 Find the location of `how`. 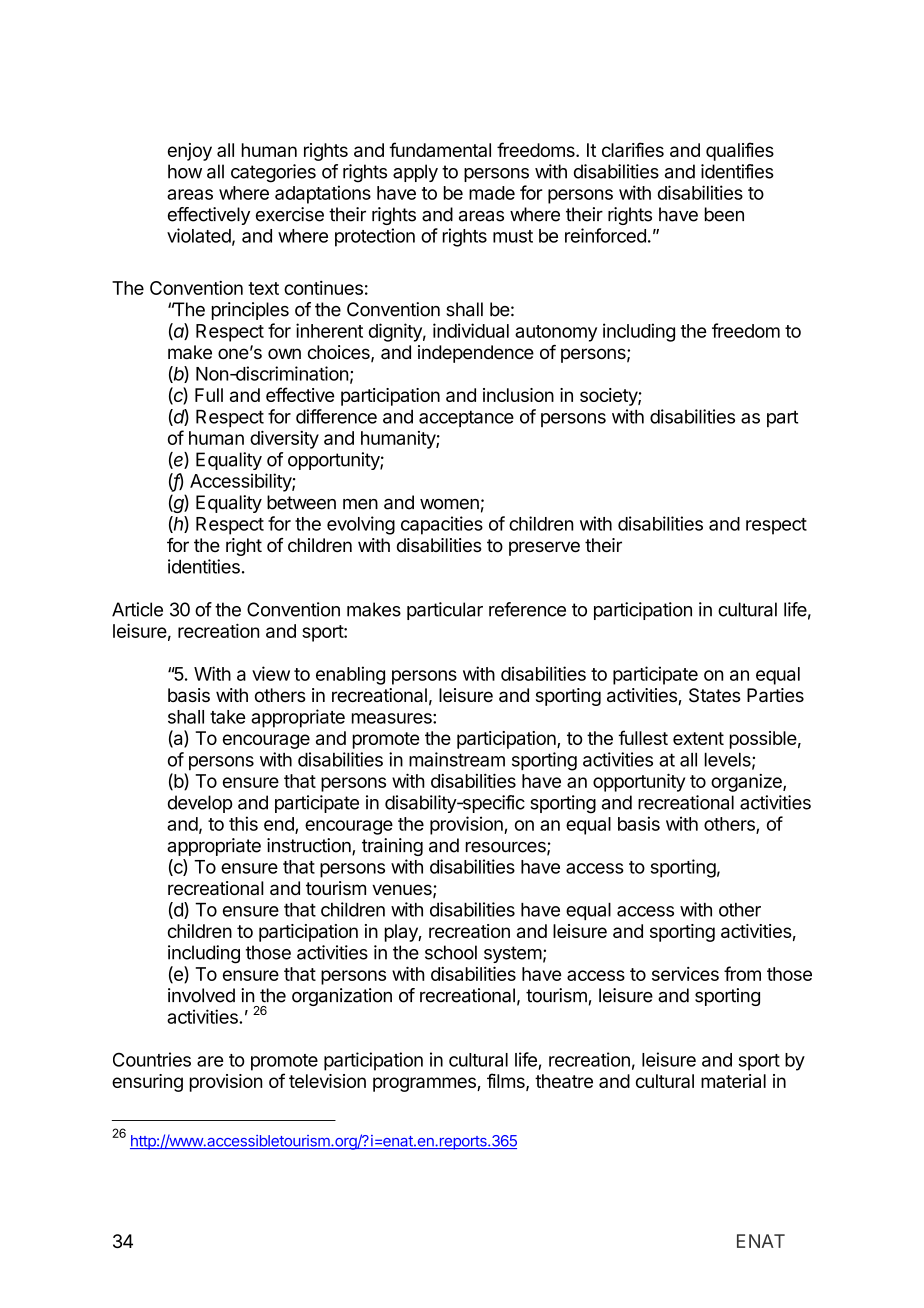

how is located at coordinates (185, 171).
